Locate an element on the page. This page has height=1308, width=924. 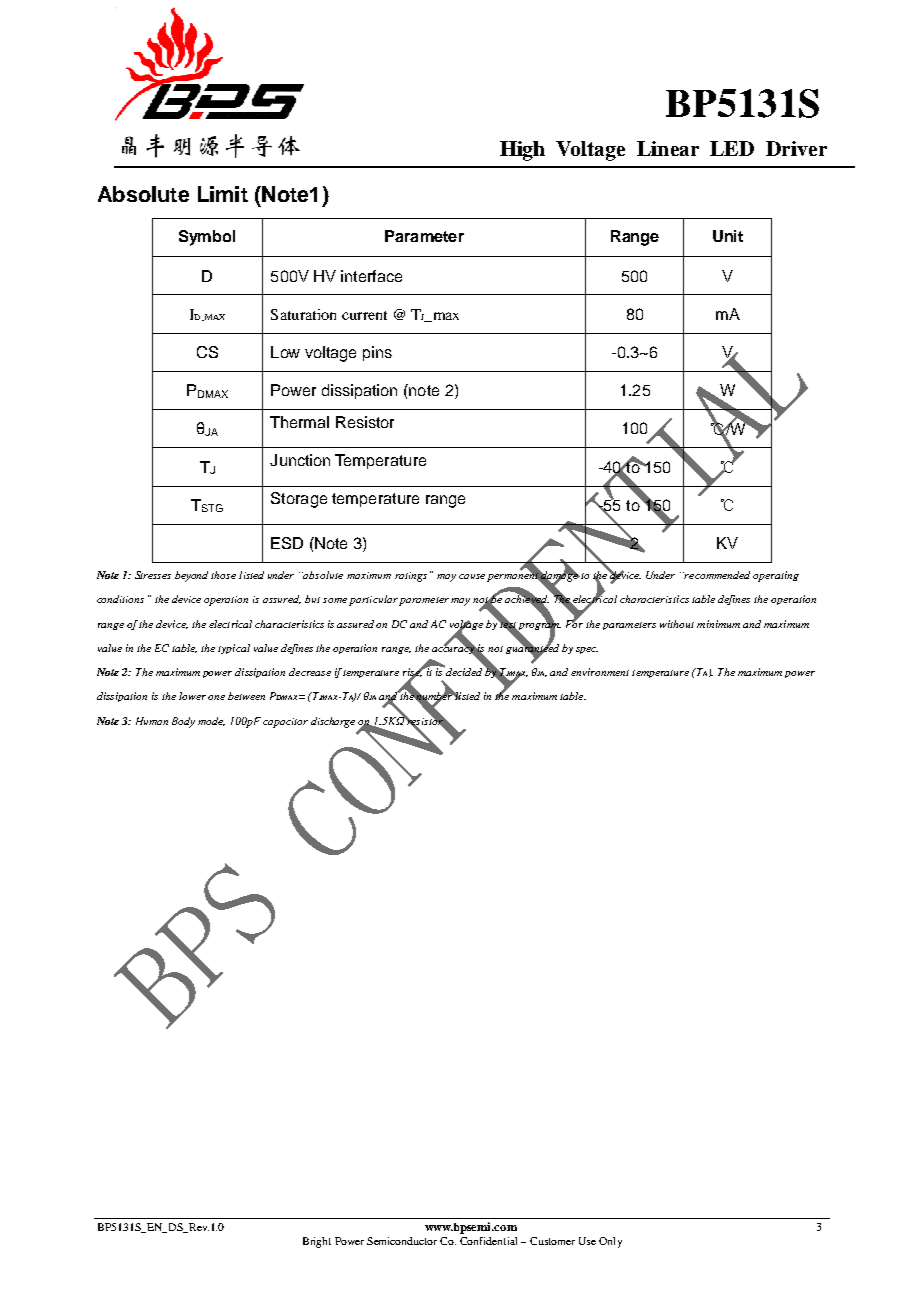
Only is located at coordinates (610, 1242).
